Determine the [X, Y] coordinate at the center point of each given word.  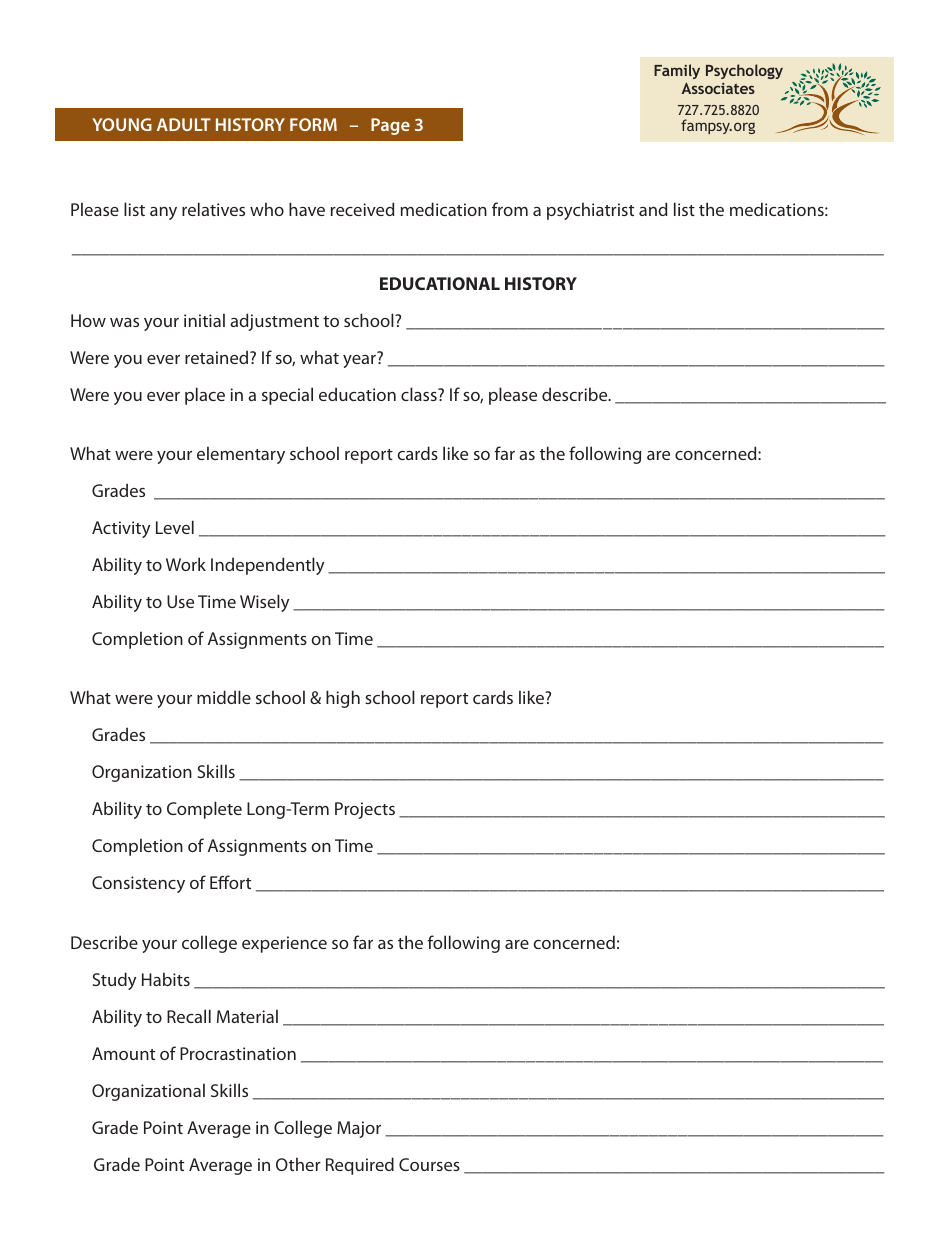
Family [677, 71]
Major [359, 1129]
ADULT [184, 124]
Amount [123, 1053]
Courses [429, 1164]
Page [390, 126]
